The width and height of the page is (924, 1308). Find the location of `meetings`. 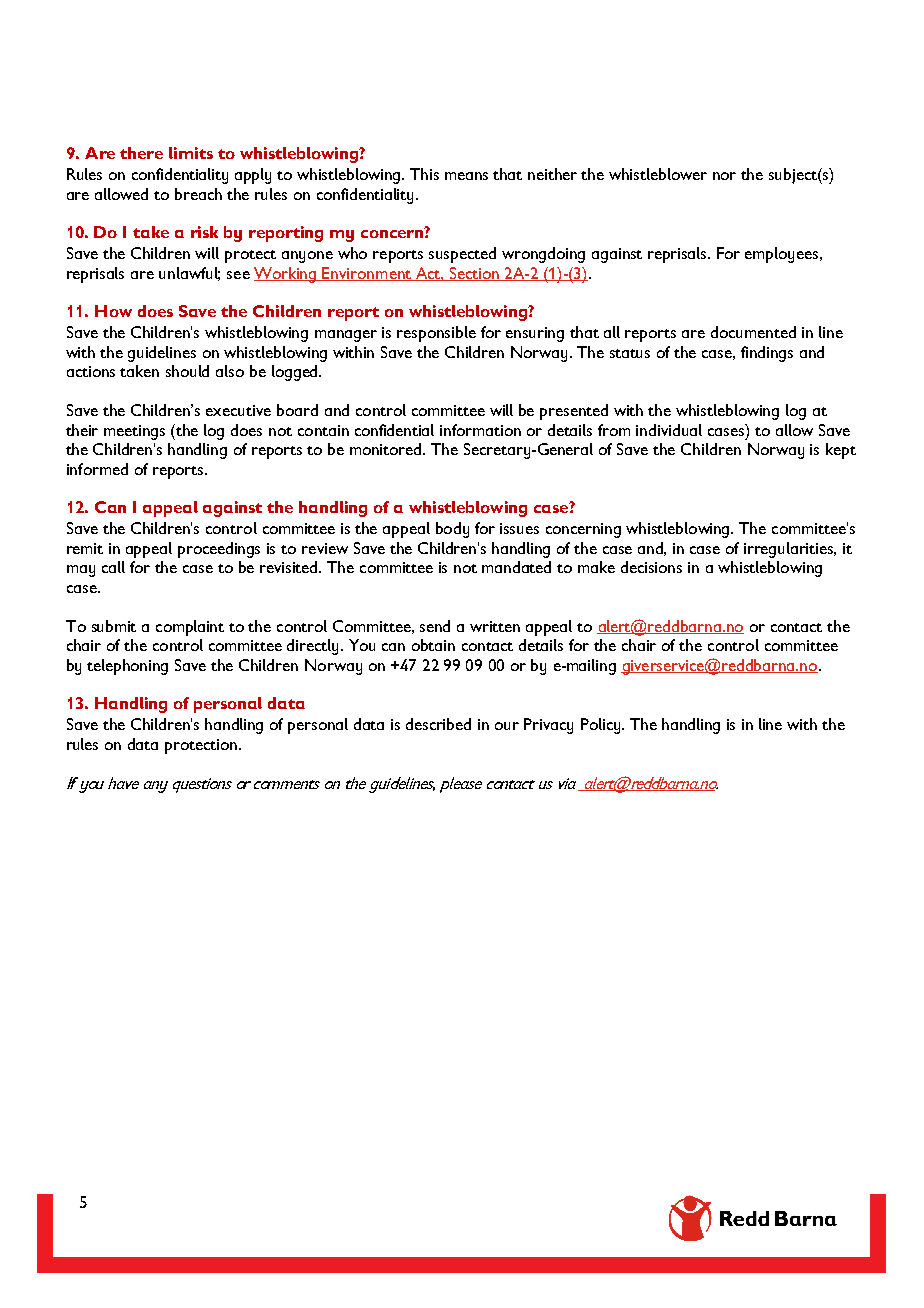

meetings is located at coordinates (134, 432).
